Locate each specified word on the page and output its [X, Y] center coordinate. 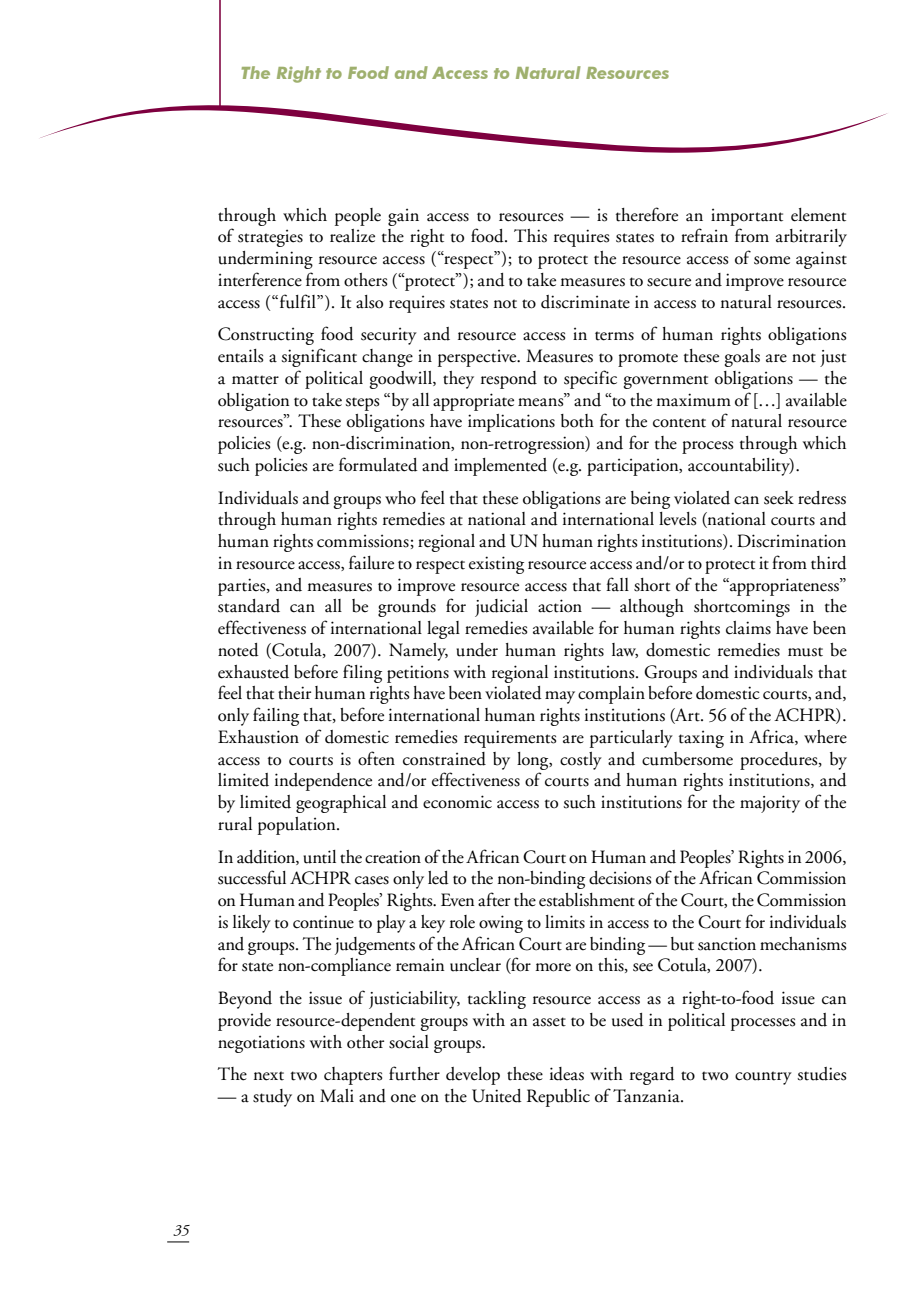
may [560, 697]
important [747, 217]
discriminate [585, 302]
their [294, 693]
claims [748, 628]
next [269, 1076]
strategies [270, 238]
